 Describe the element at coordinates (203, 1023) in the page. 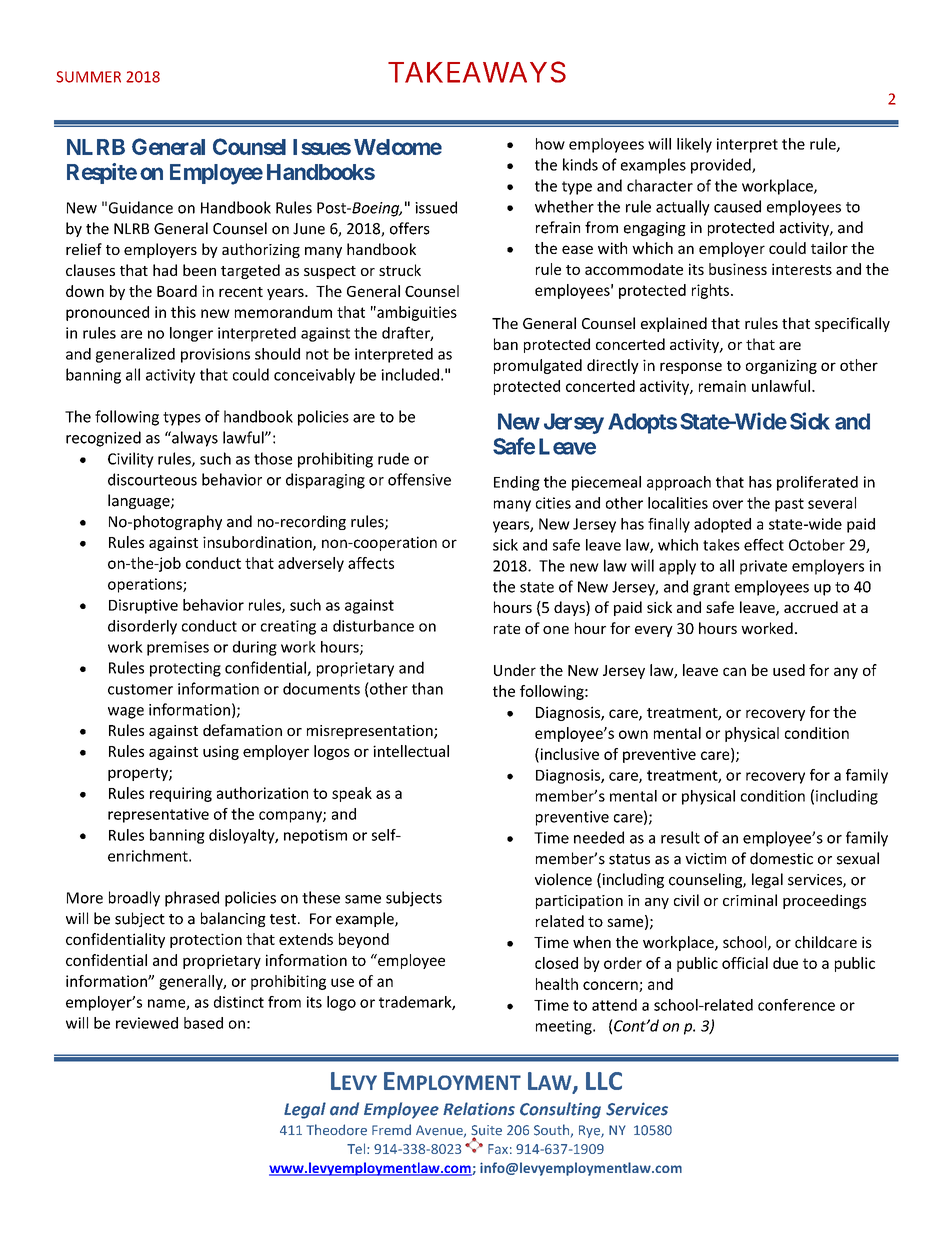

I see `based` at that location.
